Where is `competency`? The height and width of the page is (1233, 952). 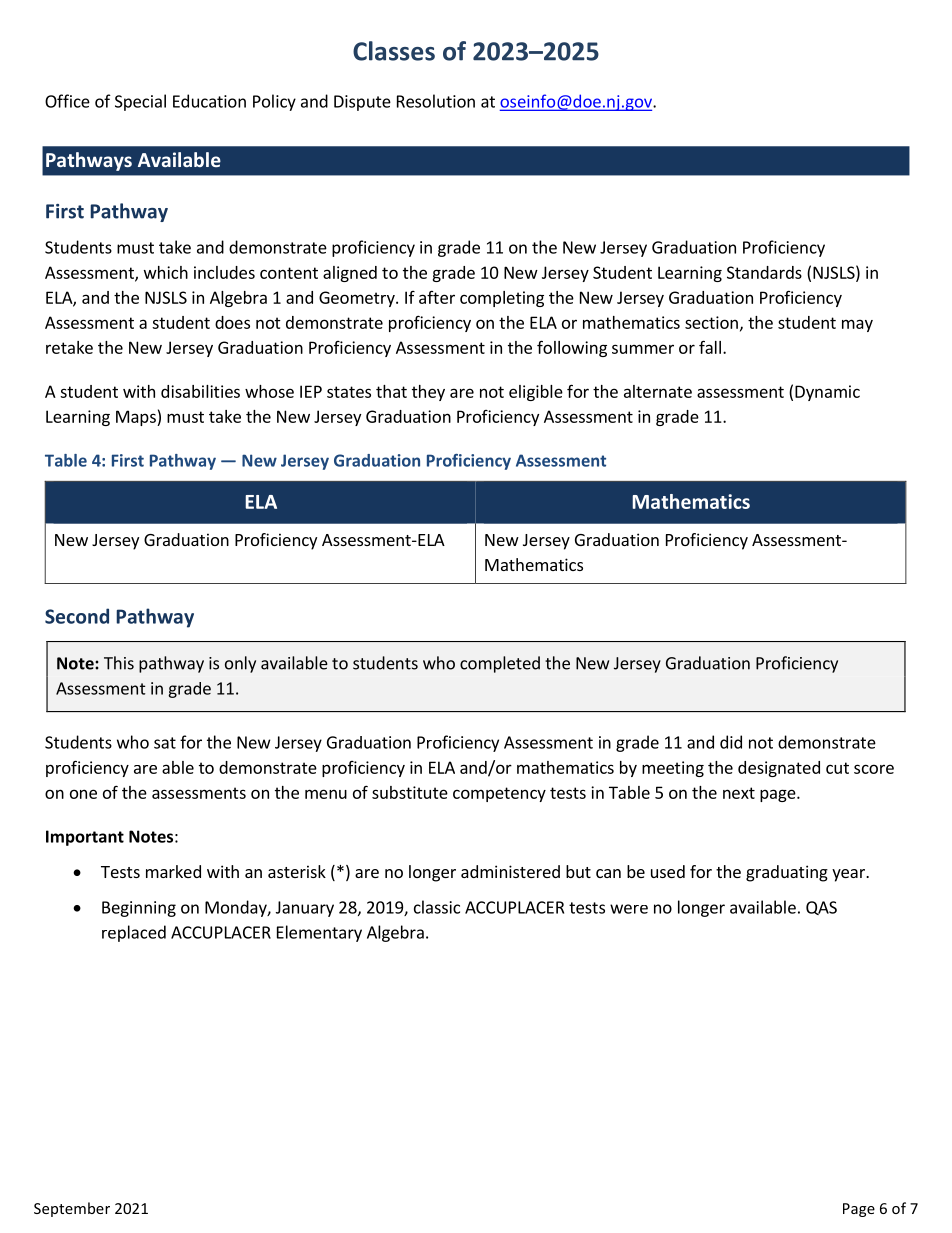 competency is located at coordinates (499, 794).
